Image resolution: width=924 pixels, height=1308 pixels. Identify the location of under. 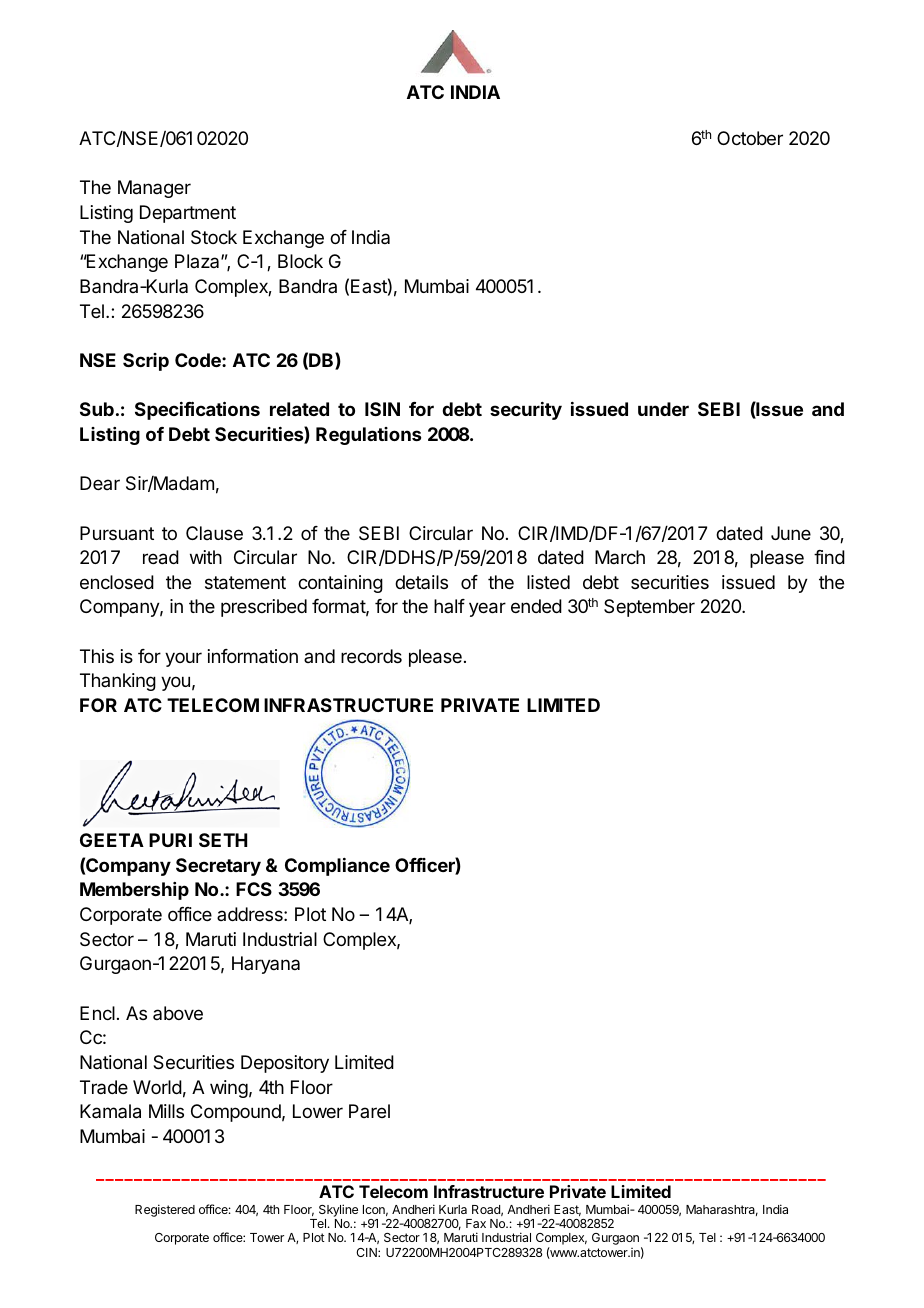
(663, 409).
